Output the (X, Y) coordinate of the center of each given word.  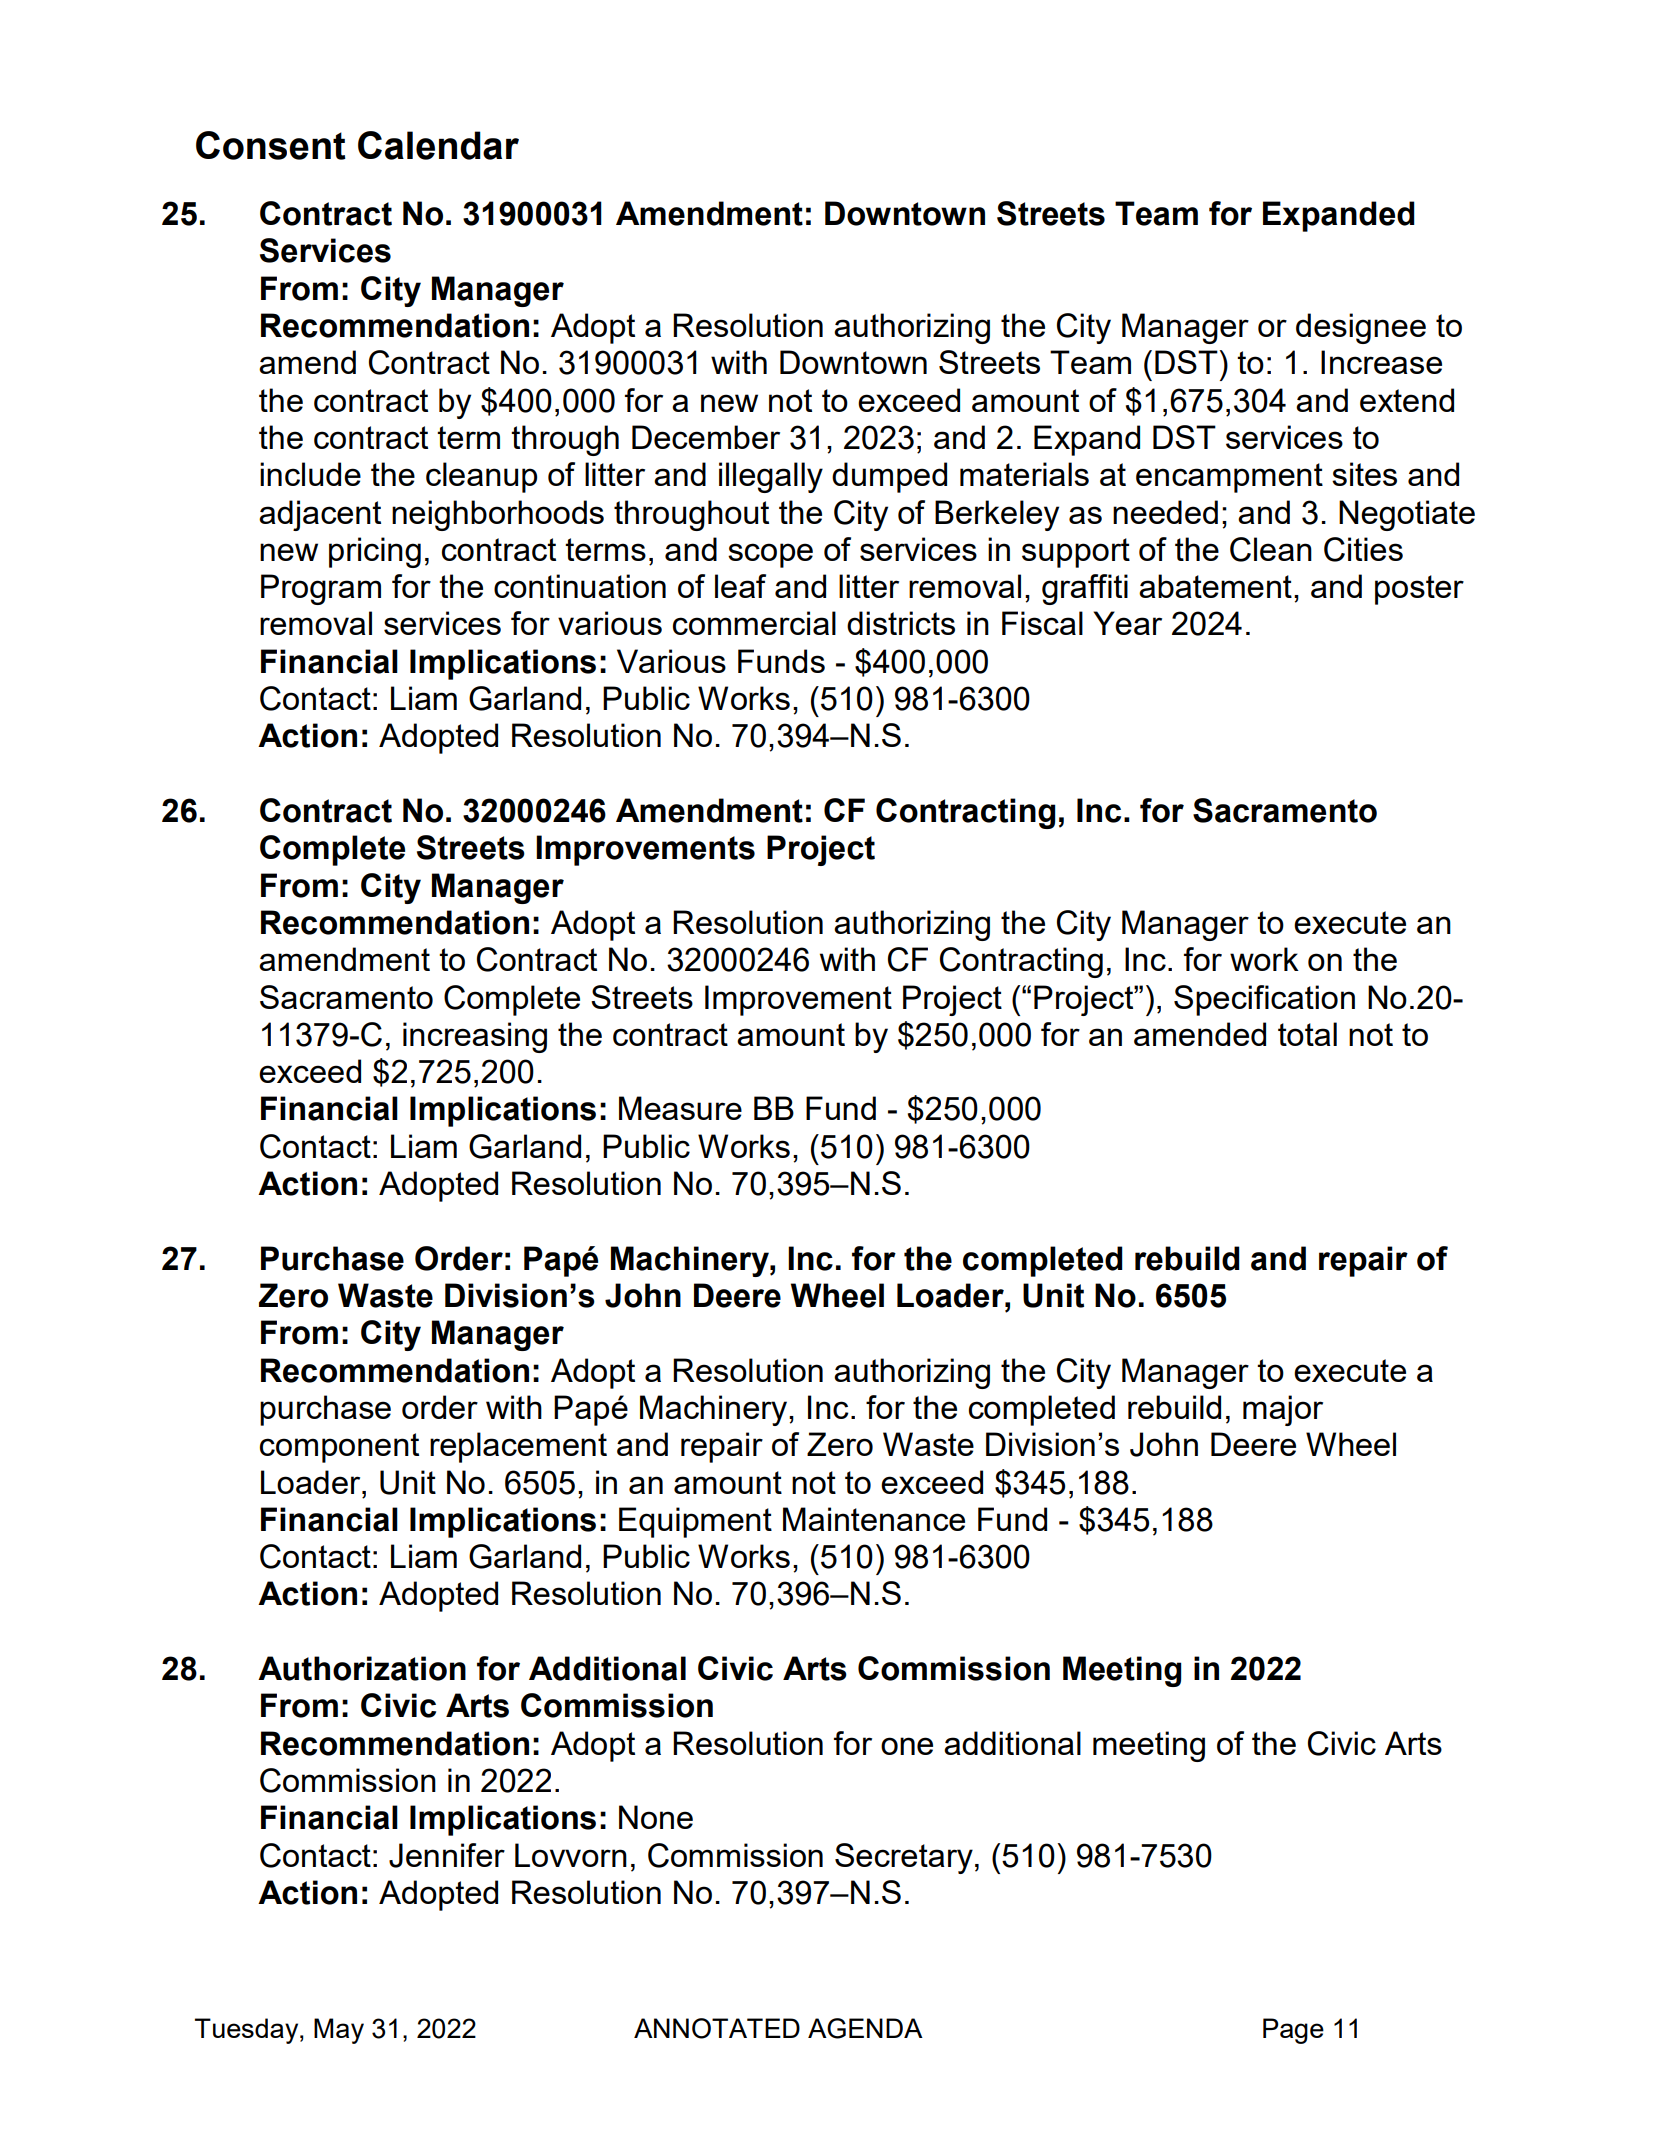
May (339, 2031)
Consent (271, 145)
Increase (1381, 362)
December (706, 437)
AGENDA (865, 2028)
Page (1293, 2031)
